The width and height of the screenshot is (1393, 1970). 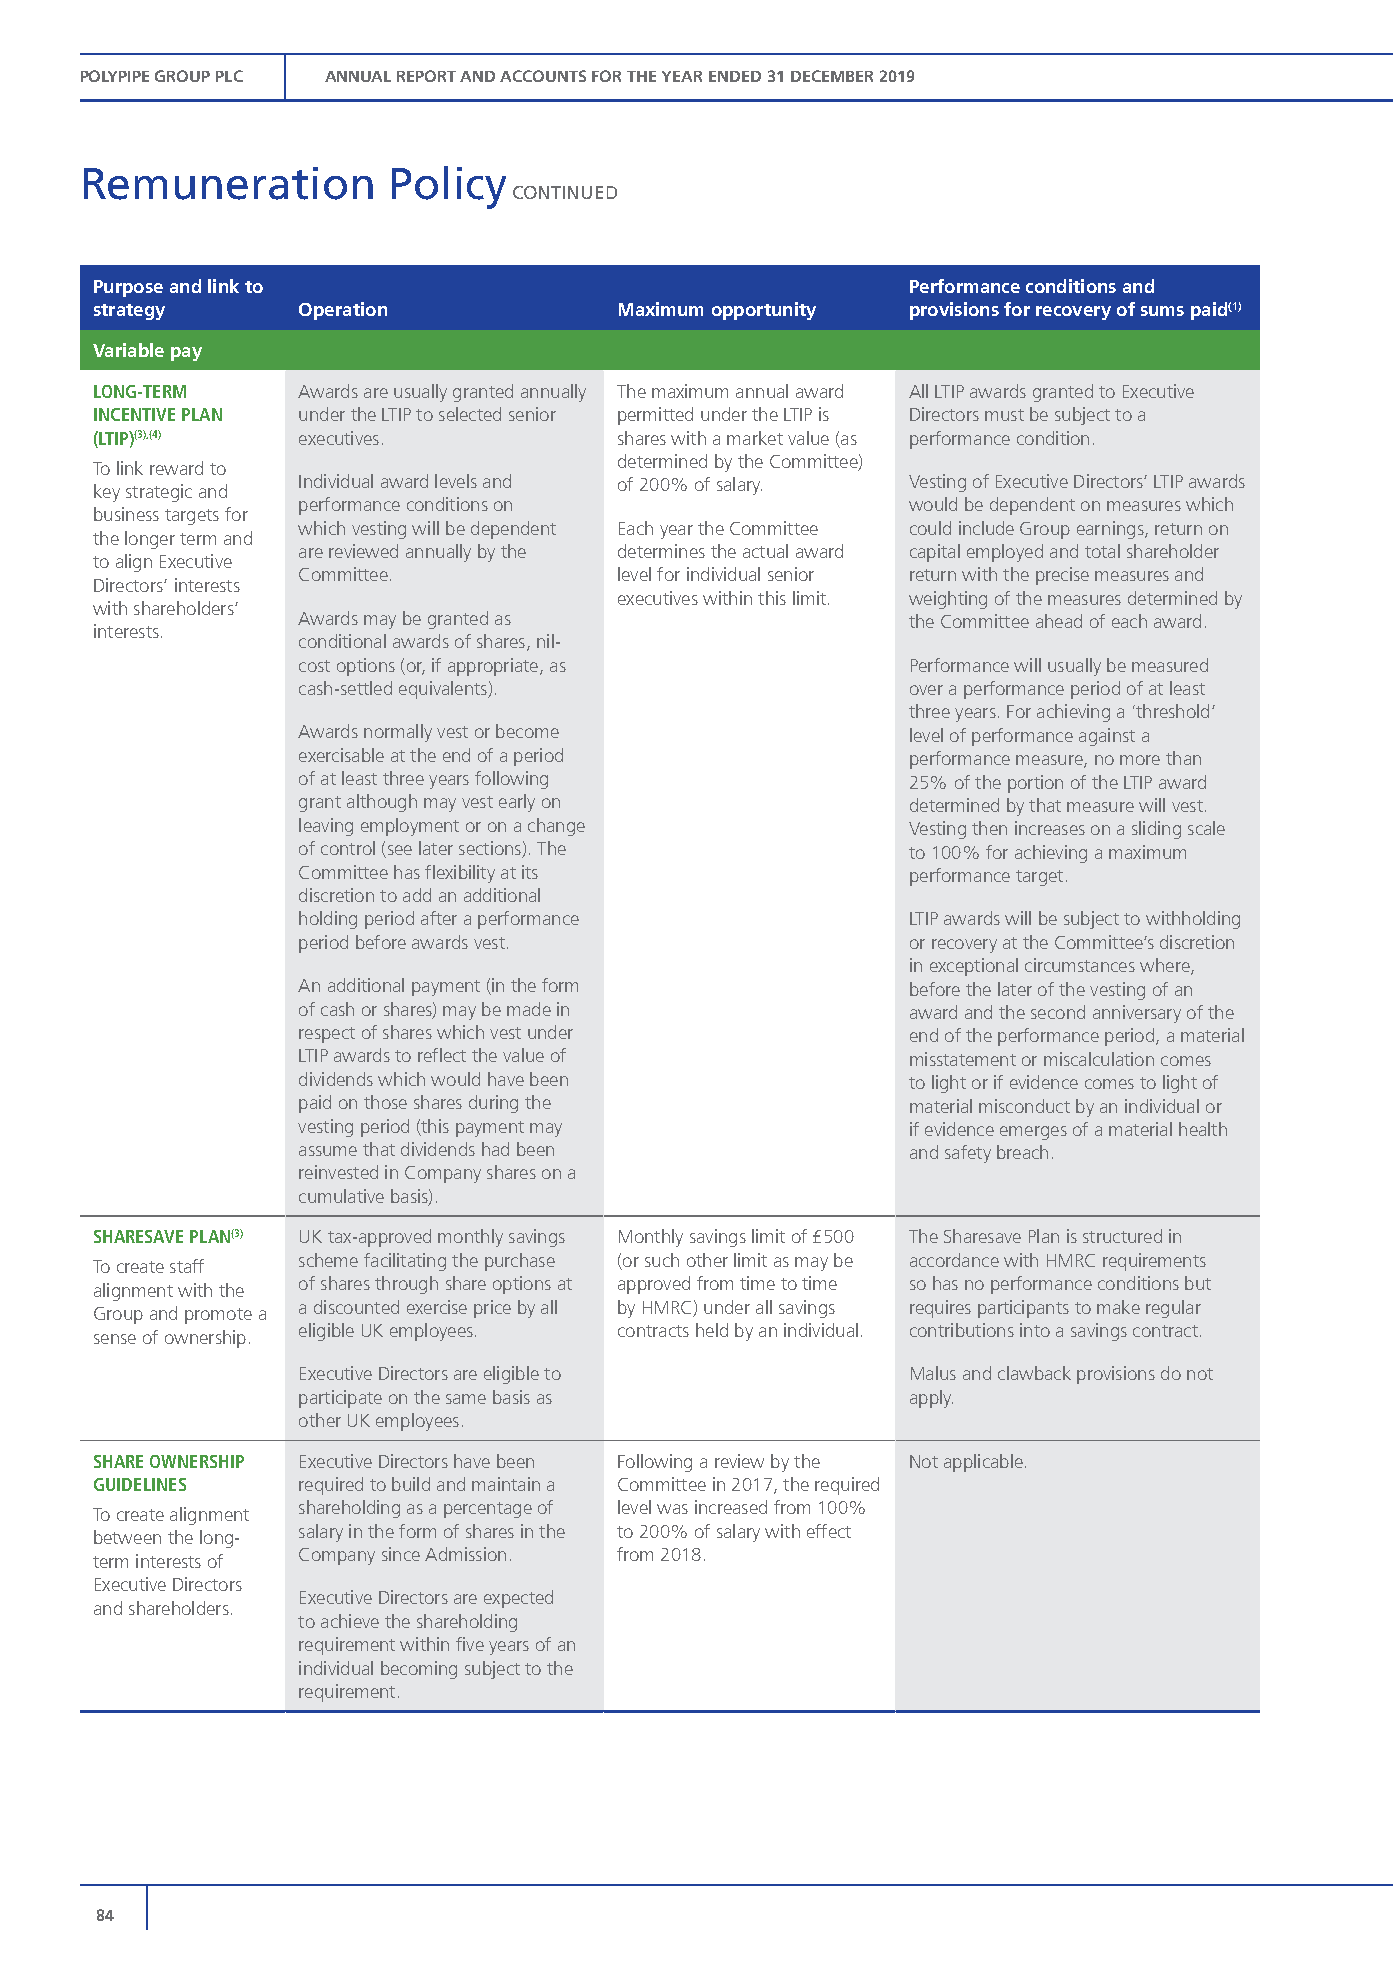 What do you see at coordinates (556, 827) in the screenshot?
I see `change` at bounding box center [556, 827].
